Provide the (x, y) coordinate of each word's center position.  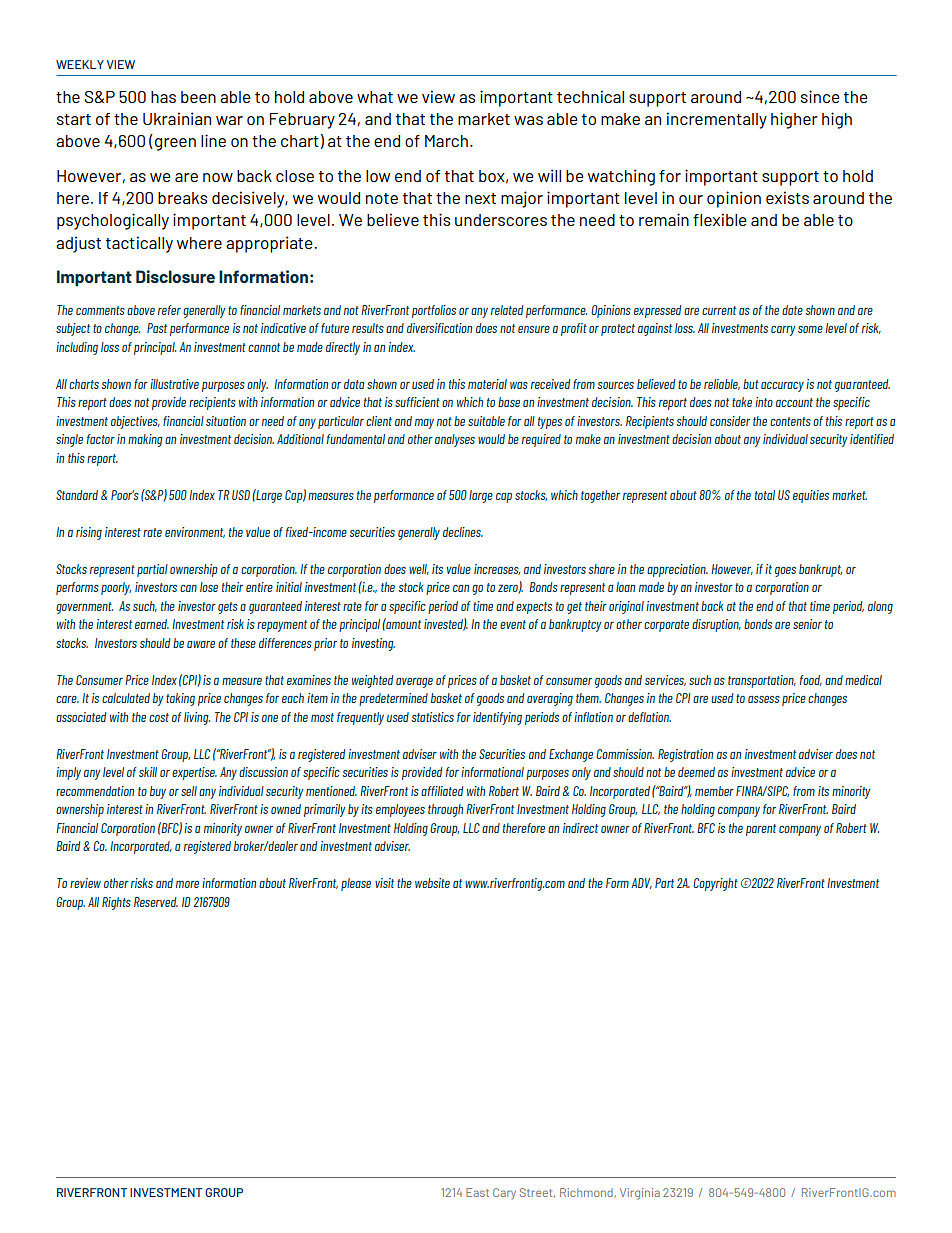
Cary (504, 1194)
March (446, 141)
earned (152, 624)
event (513, 624)
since (820, 96)
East (477, 1192)
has (163, 97)
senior (807, 624)
